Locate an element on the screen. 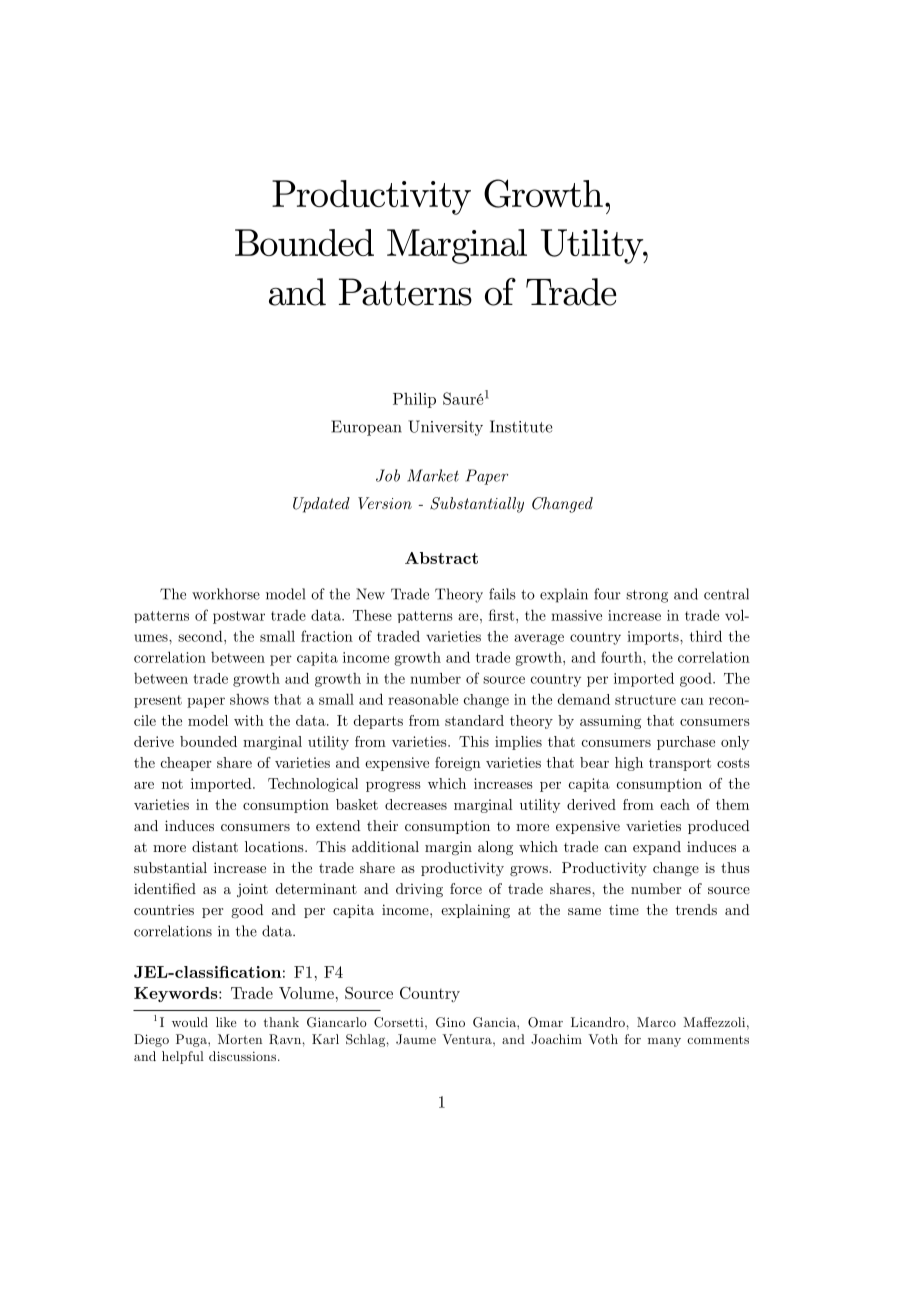 This screenshot has width=924, height=1308. Morten is located at coordinates (240, 1039).
